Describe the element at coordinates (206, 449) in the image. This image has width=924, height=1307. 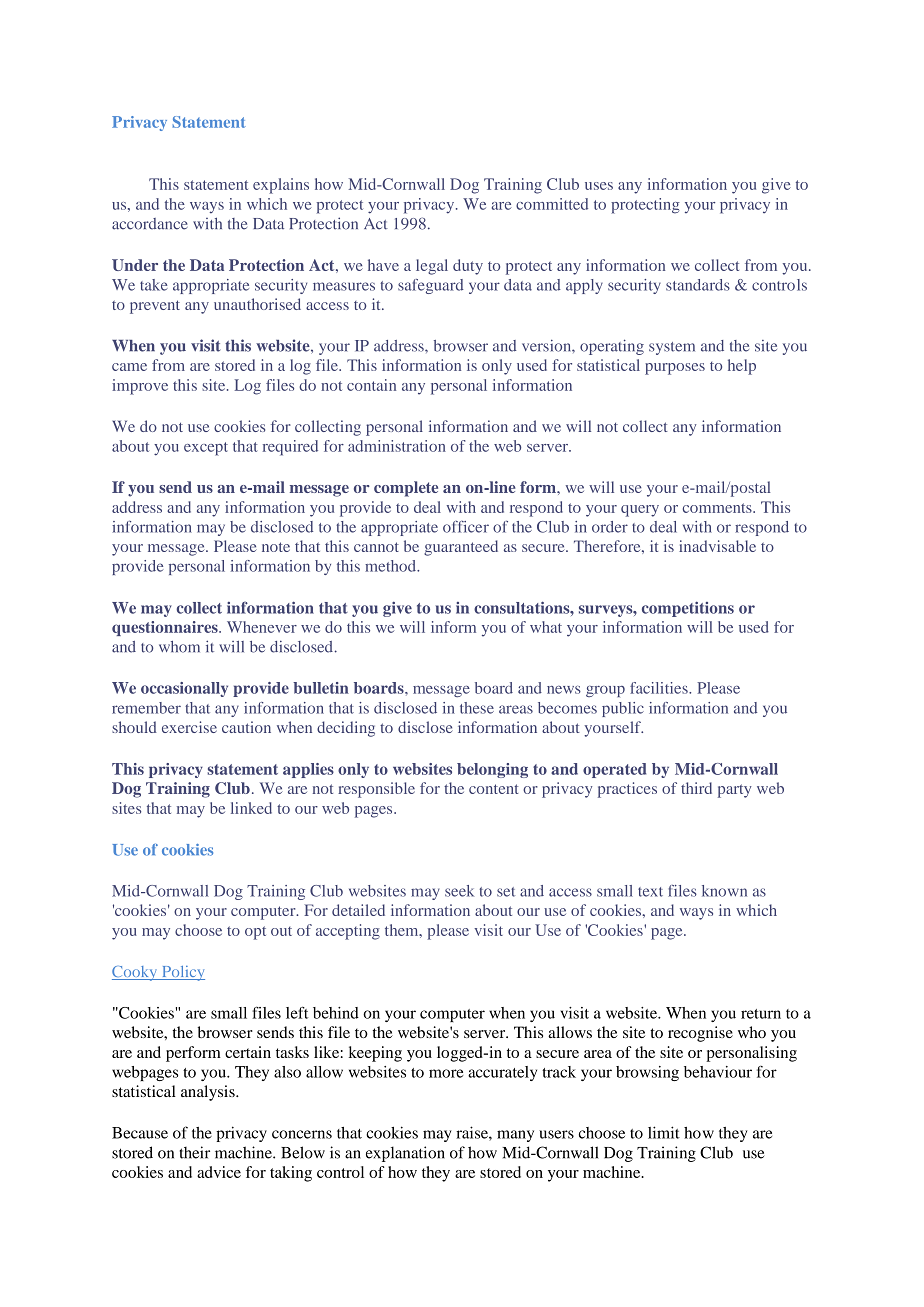
I see `except` at that location.
